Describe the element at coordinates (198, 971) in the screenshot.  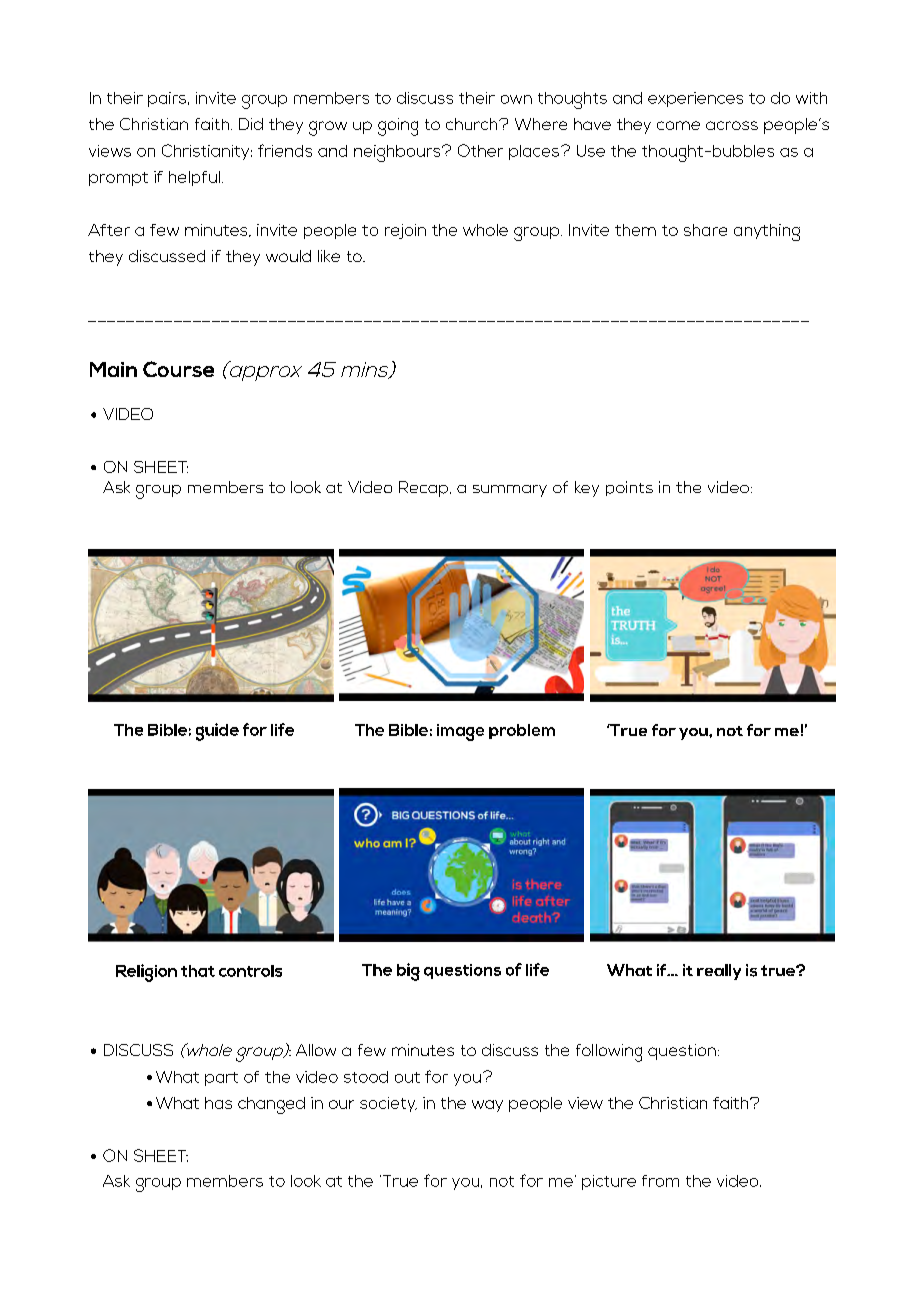
I see `that` at that location.
